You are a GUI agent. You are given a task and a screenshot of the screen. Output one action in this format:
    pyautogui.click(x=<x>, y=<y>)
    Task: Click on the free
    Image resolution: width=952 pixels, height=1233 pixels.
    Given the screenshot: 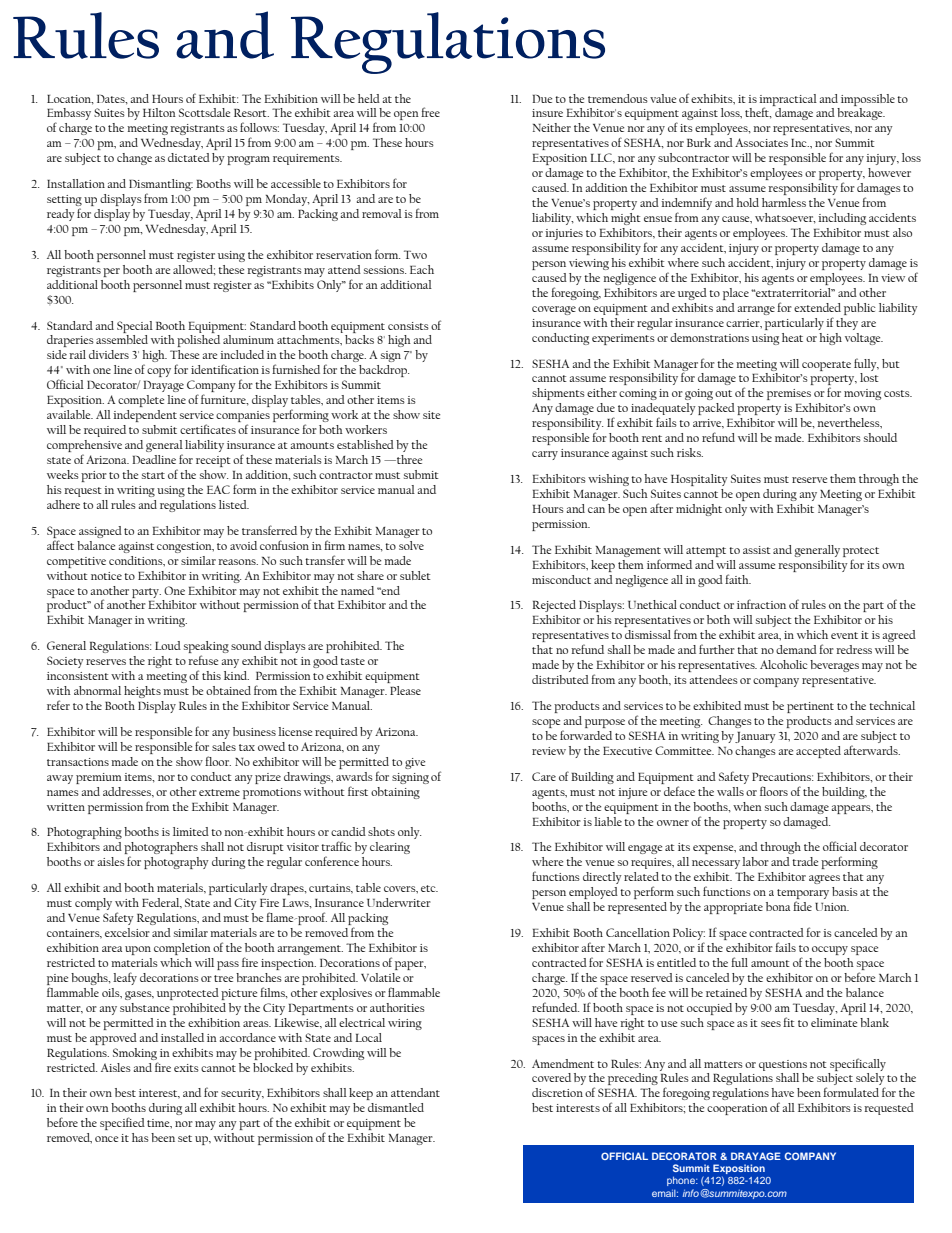 What is the action you would take?
    pyautogui.click(x=430, y=112)
